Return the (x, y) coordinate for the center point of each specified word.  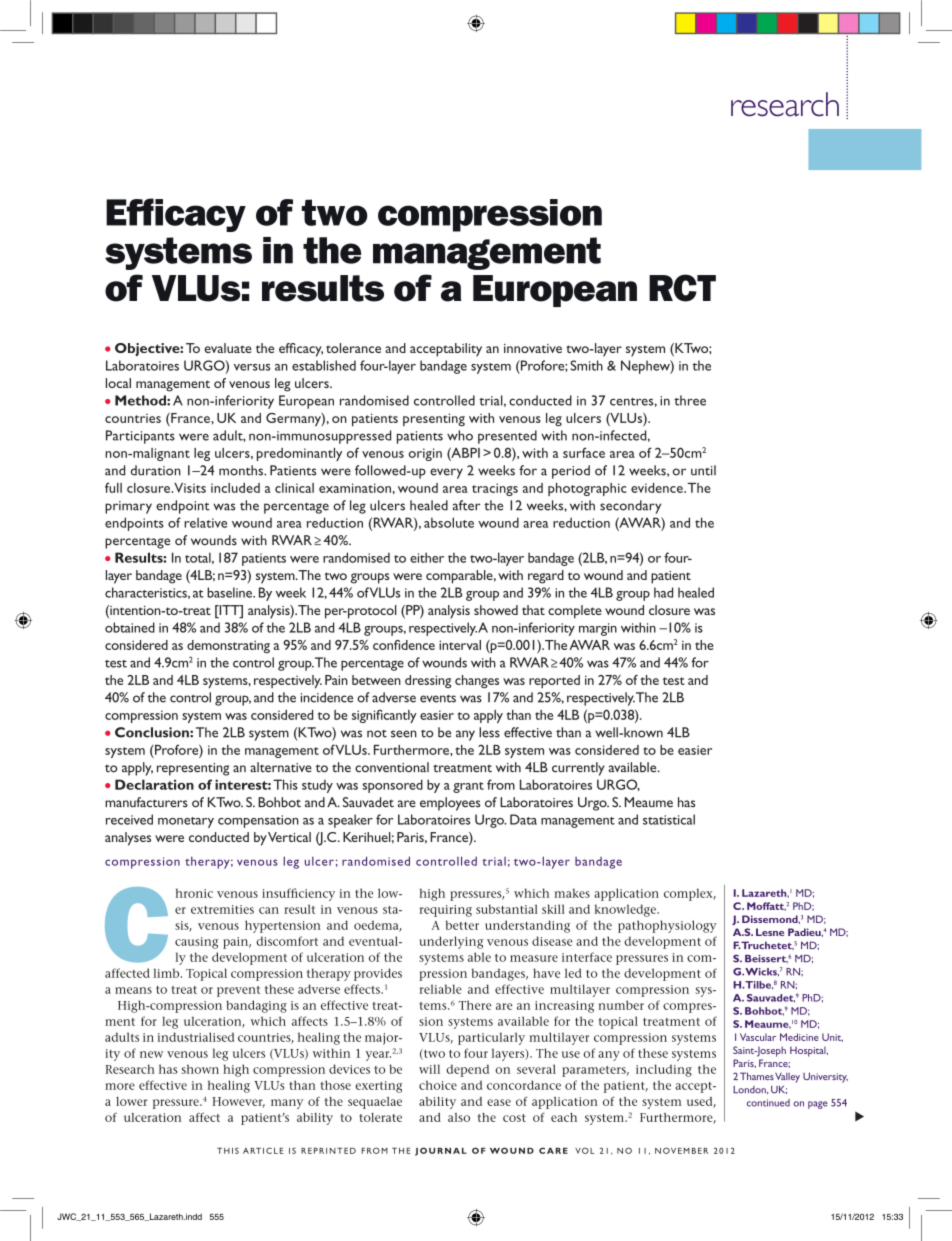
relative (205, 522)
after (466, 505)
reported (554, 681)
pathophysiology (667, 926)
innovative (533, 348)
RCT (682, 288)
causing (197, 943)
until (703, 470)
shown (200, 1069)
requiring (445, 911)
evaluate (228, 348)
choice (438, 1085)
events (438, 699)
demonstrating (228, 646)
